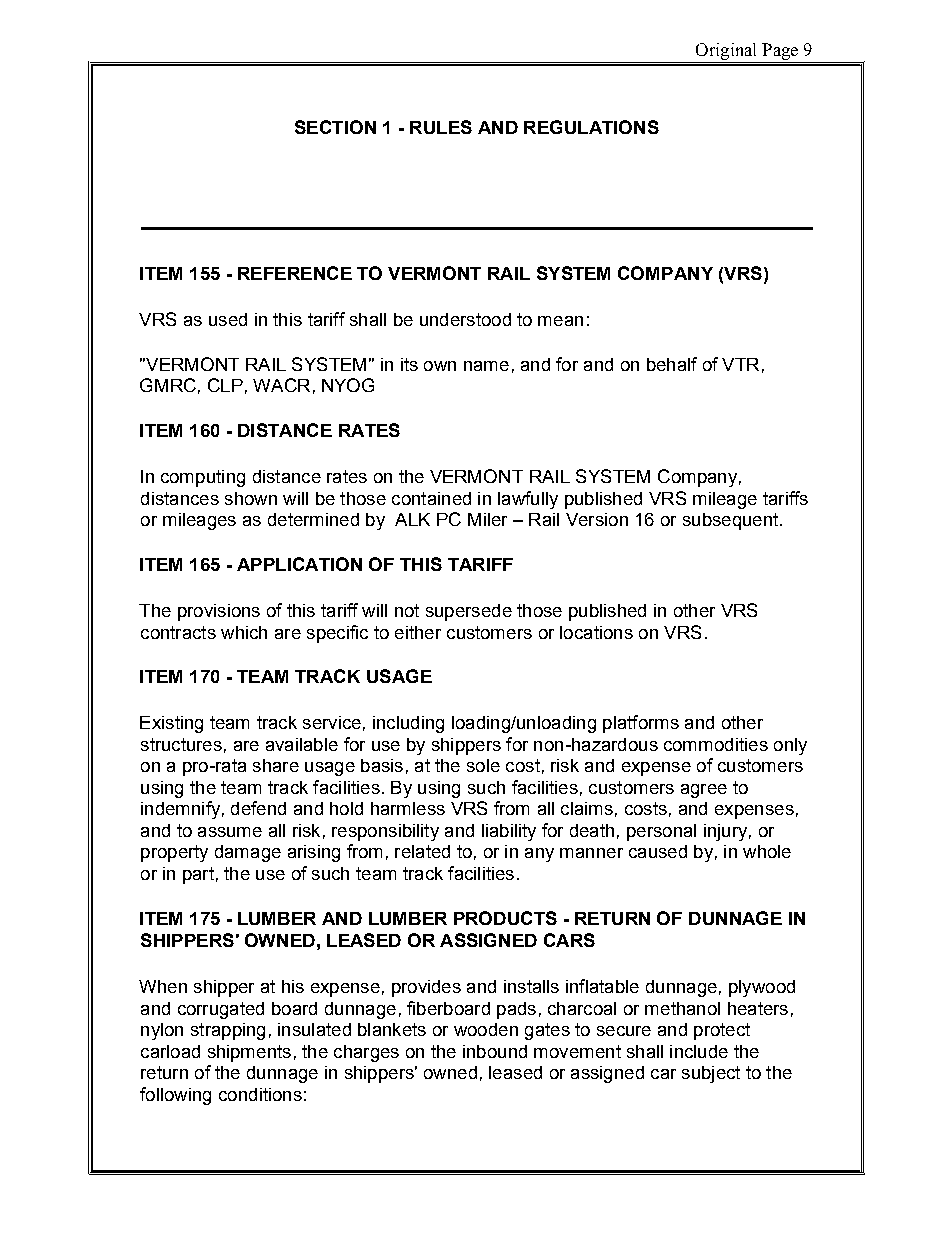 The image size is (952, 1233). Describe the element at coordinates (335, 127) in the screenshot. I see `SECTION` at that location.
